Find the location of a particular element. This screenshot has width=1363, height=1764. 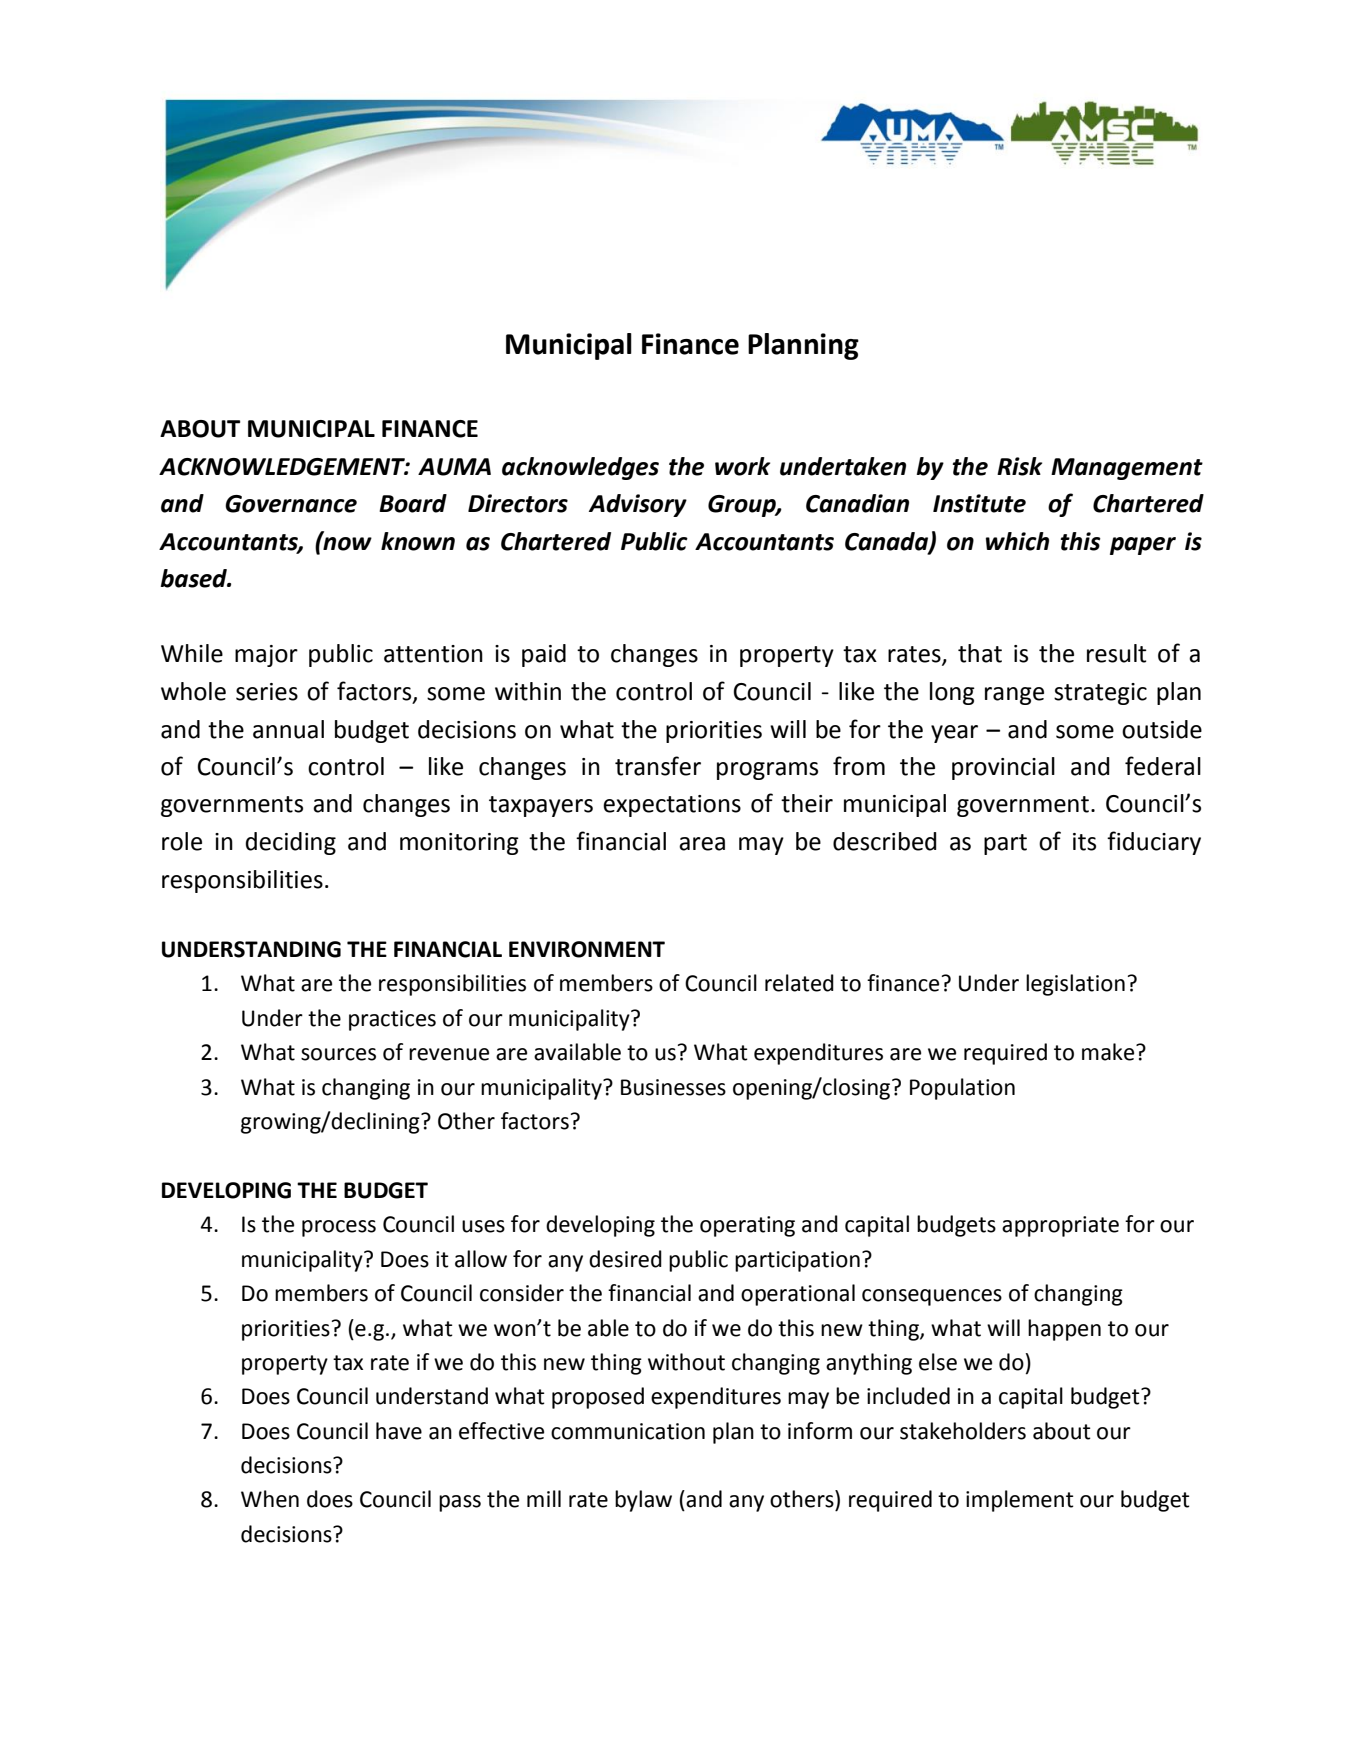

Population is located at coordinates (962, 1089).
